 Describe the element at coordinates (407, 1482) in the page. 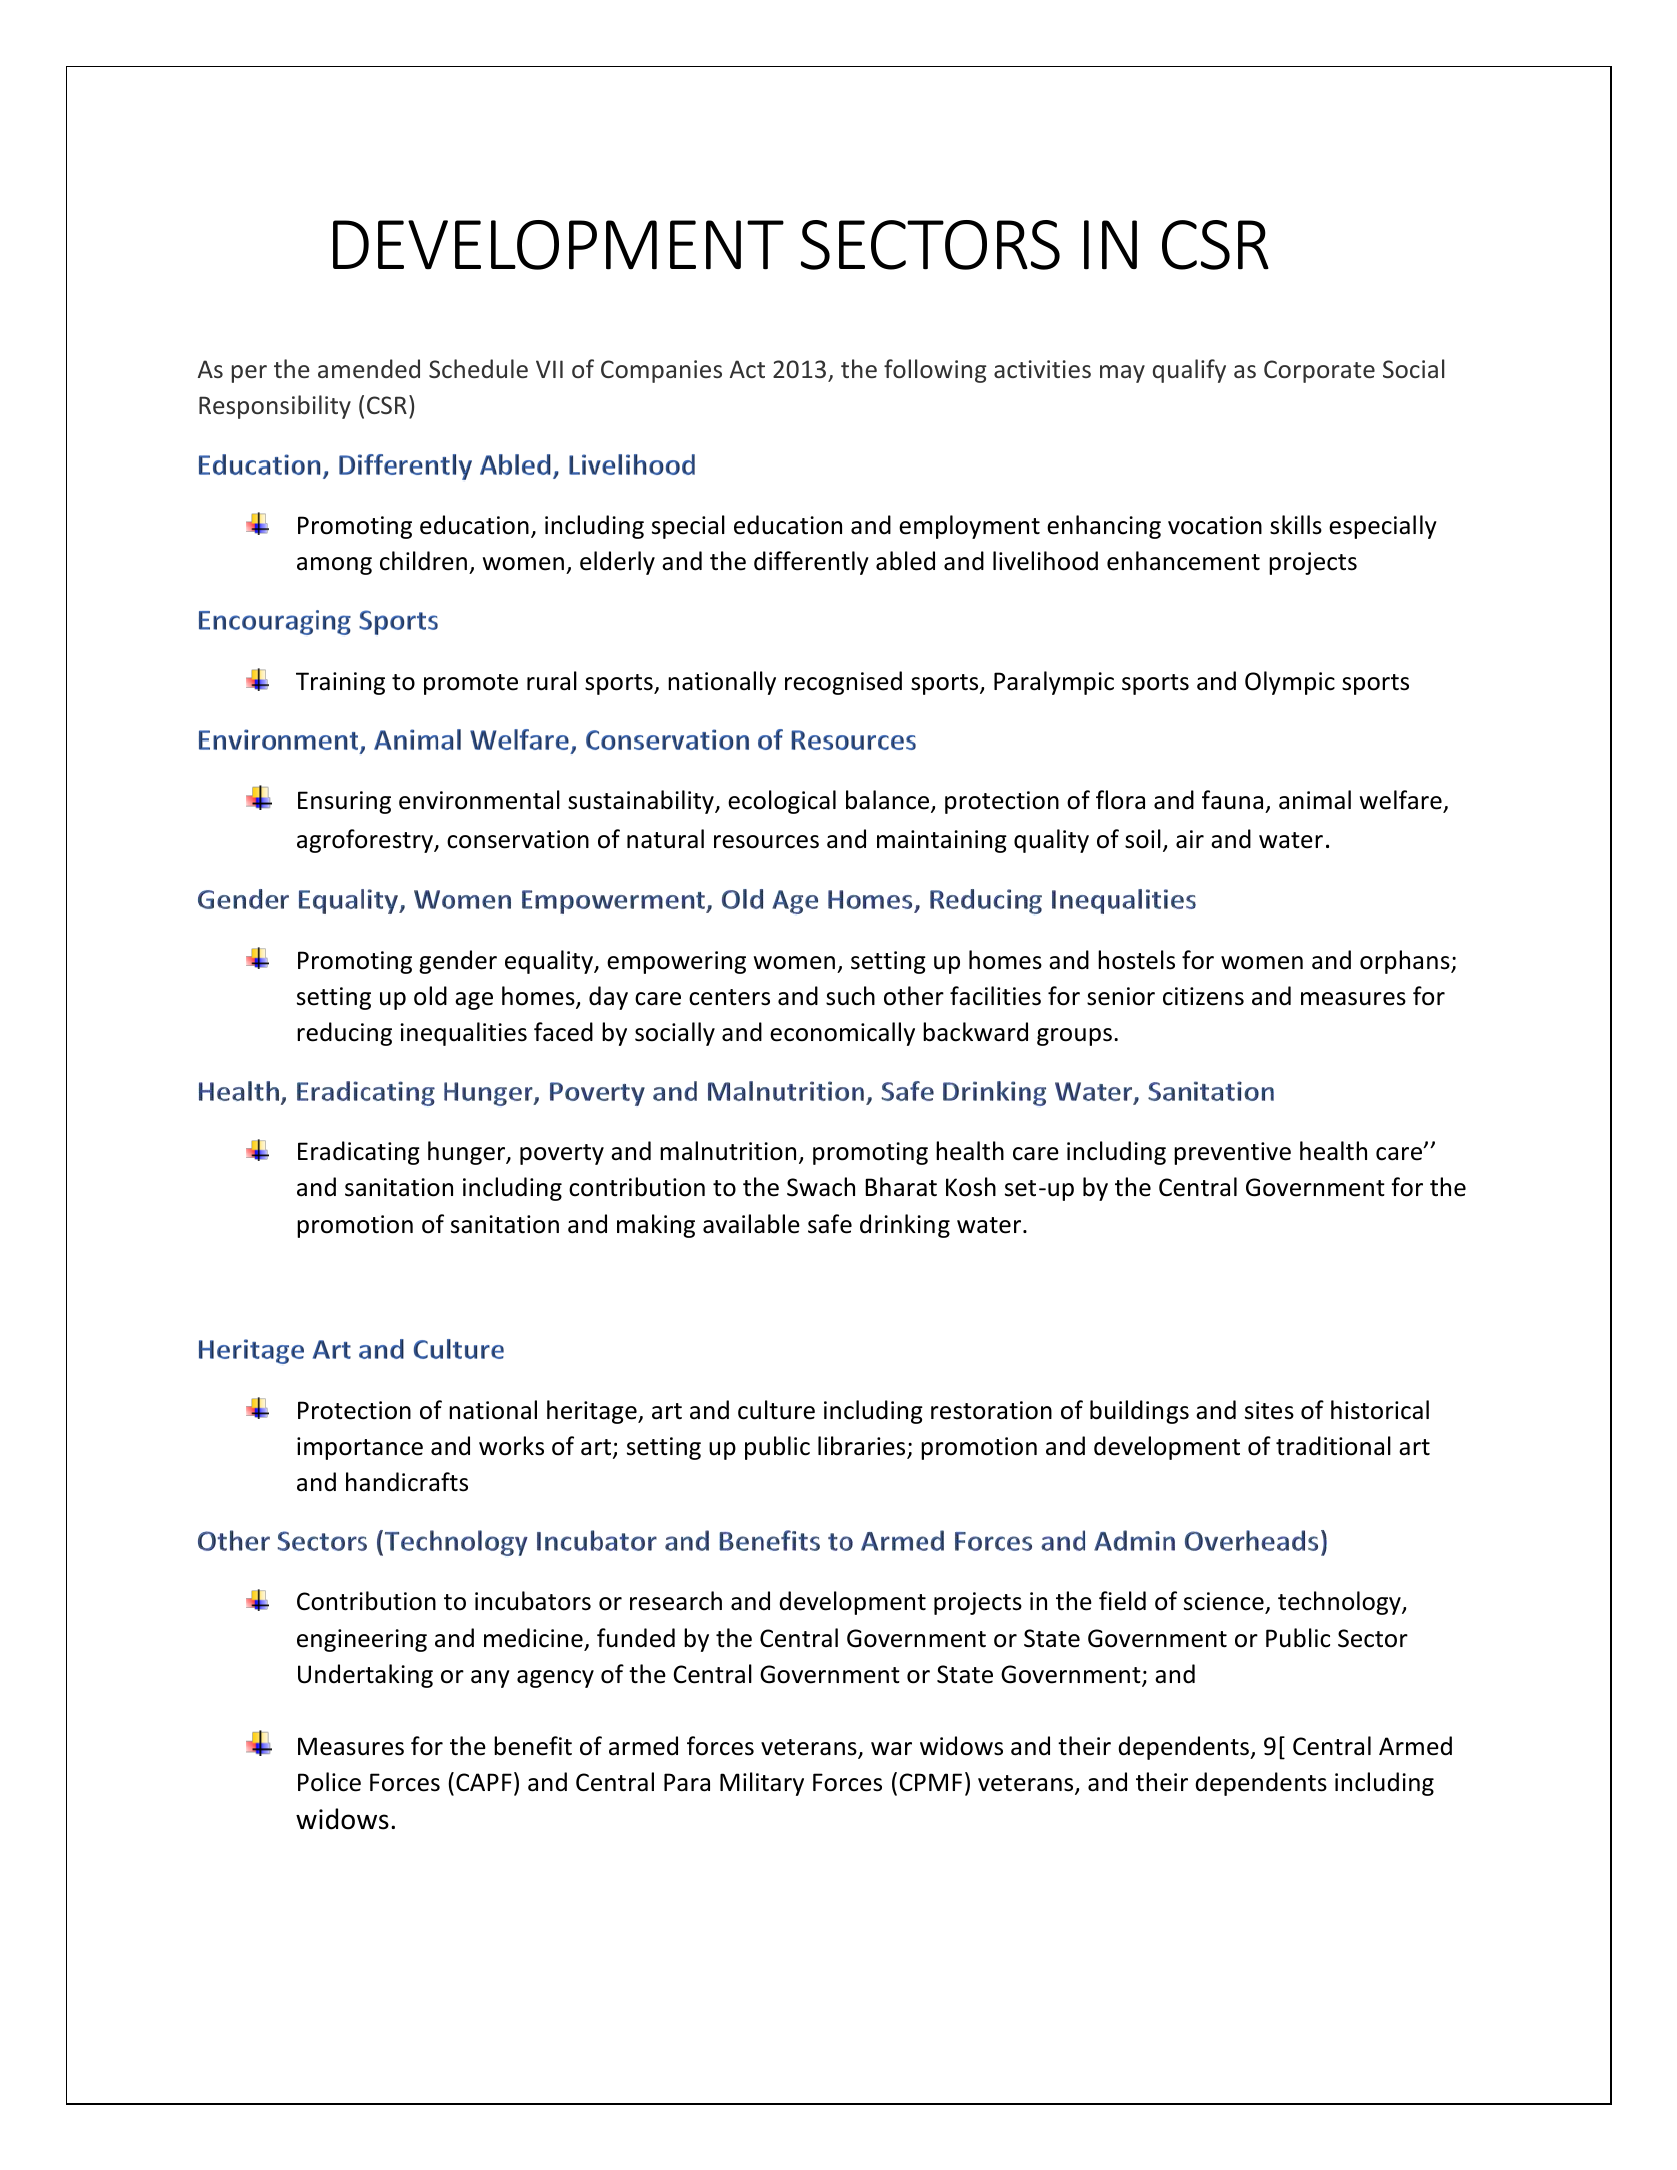

I see `handicrafts` at that location.
